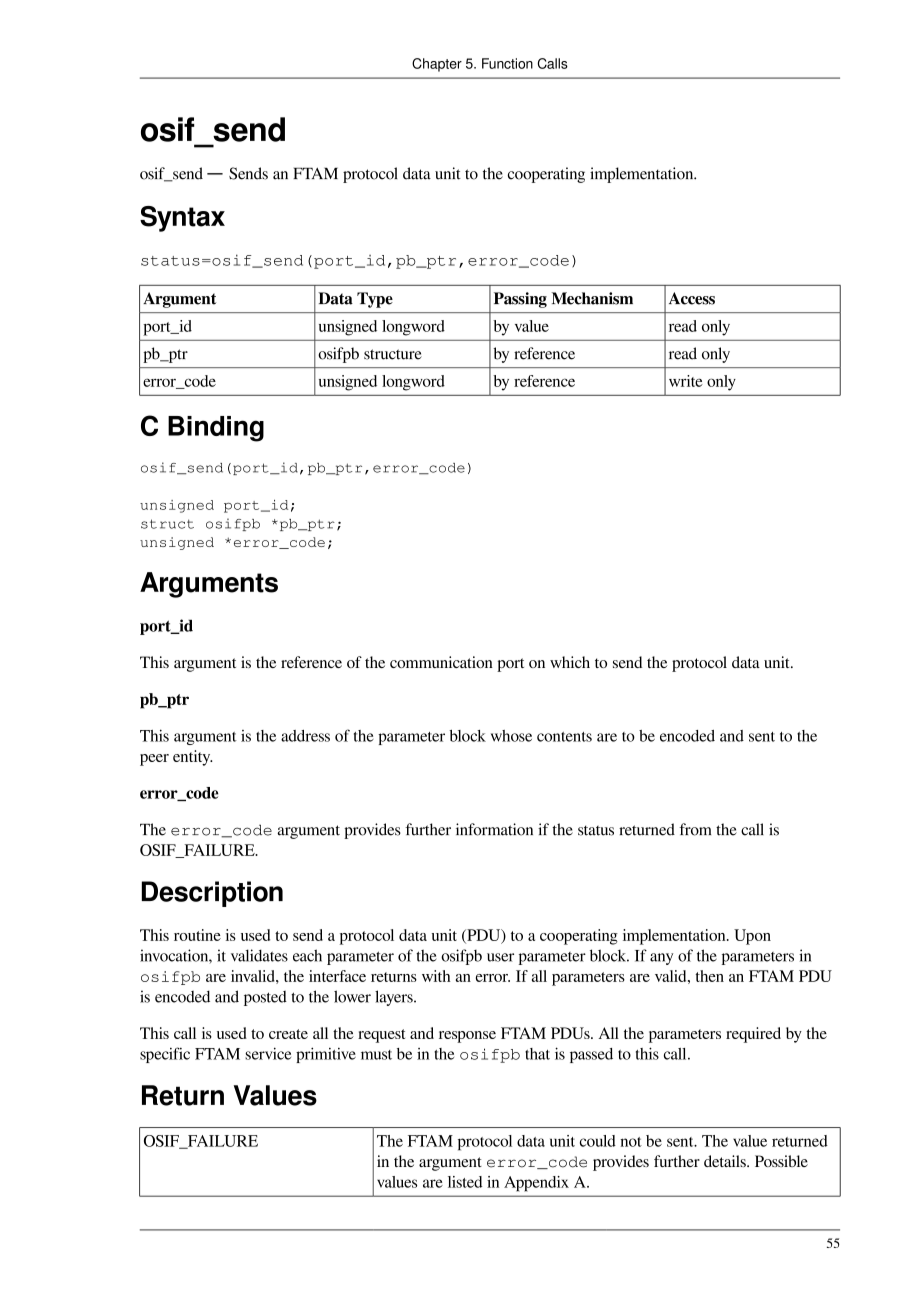 The image size is (924, 1308). I want to click on Syntax, so click(182, 219).
